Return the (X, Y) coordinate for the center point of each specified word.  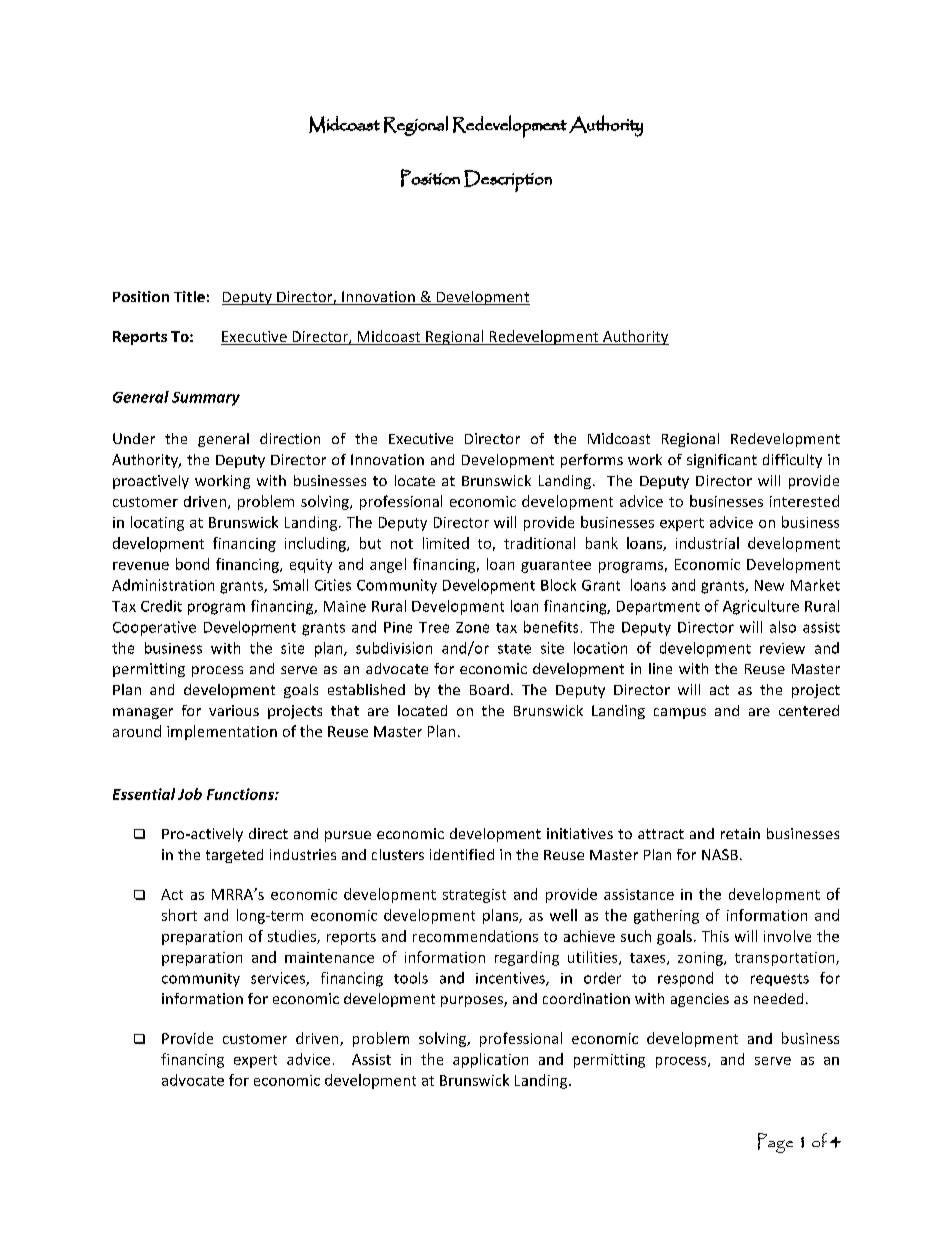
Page (775, 1143)
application (490, 1060)
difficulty (792, 461)
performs (592, 461)
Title (189, 296)
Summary (206, 399)
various (234, 710)
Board (489, 689)
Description (508, 181)
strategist (474, 896)
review (782, 648)
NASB (720, 854)
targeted (234, 856)
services (279, 979)
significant (722, 461)
